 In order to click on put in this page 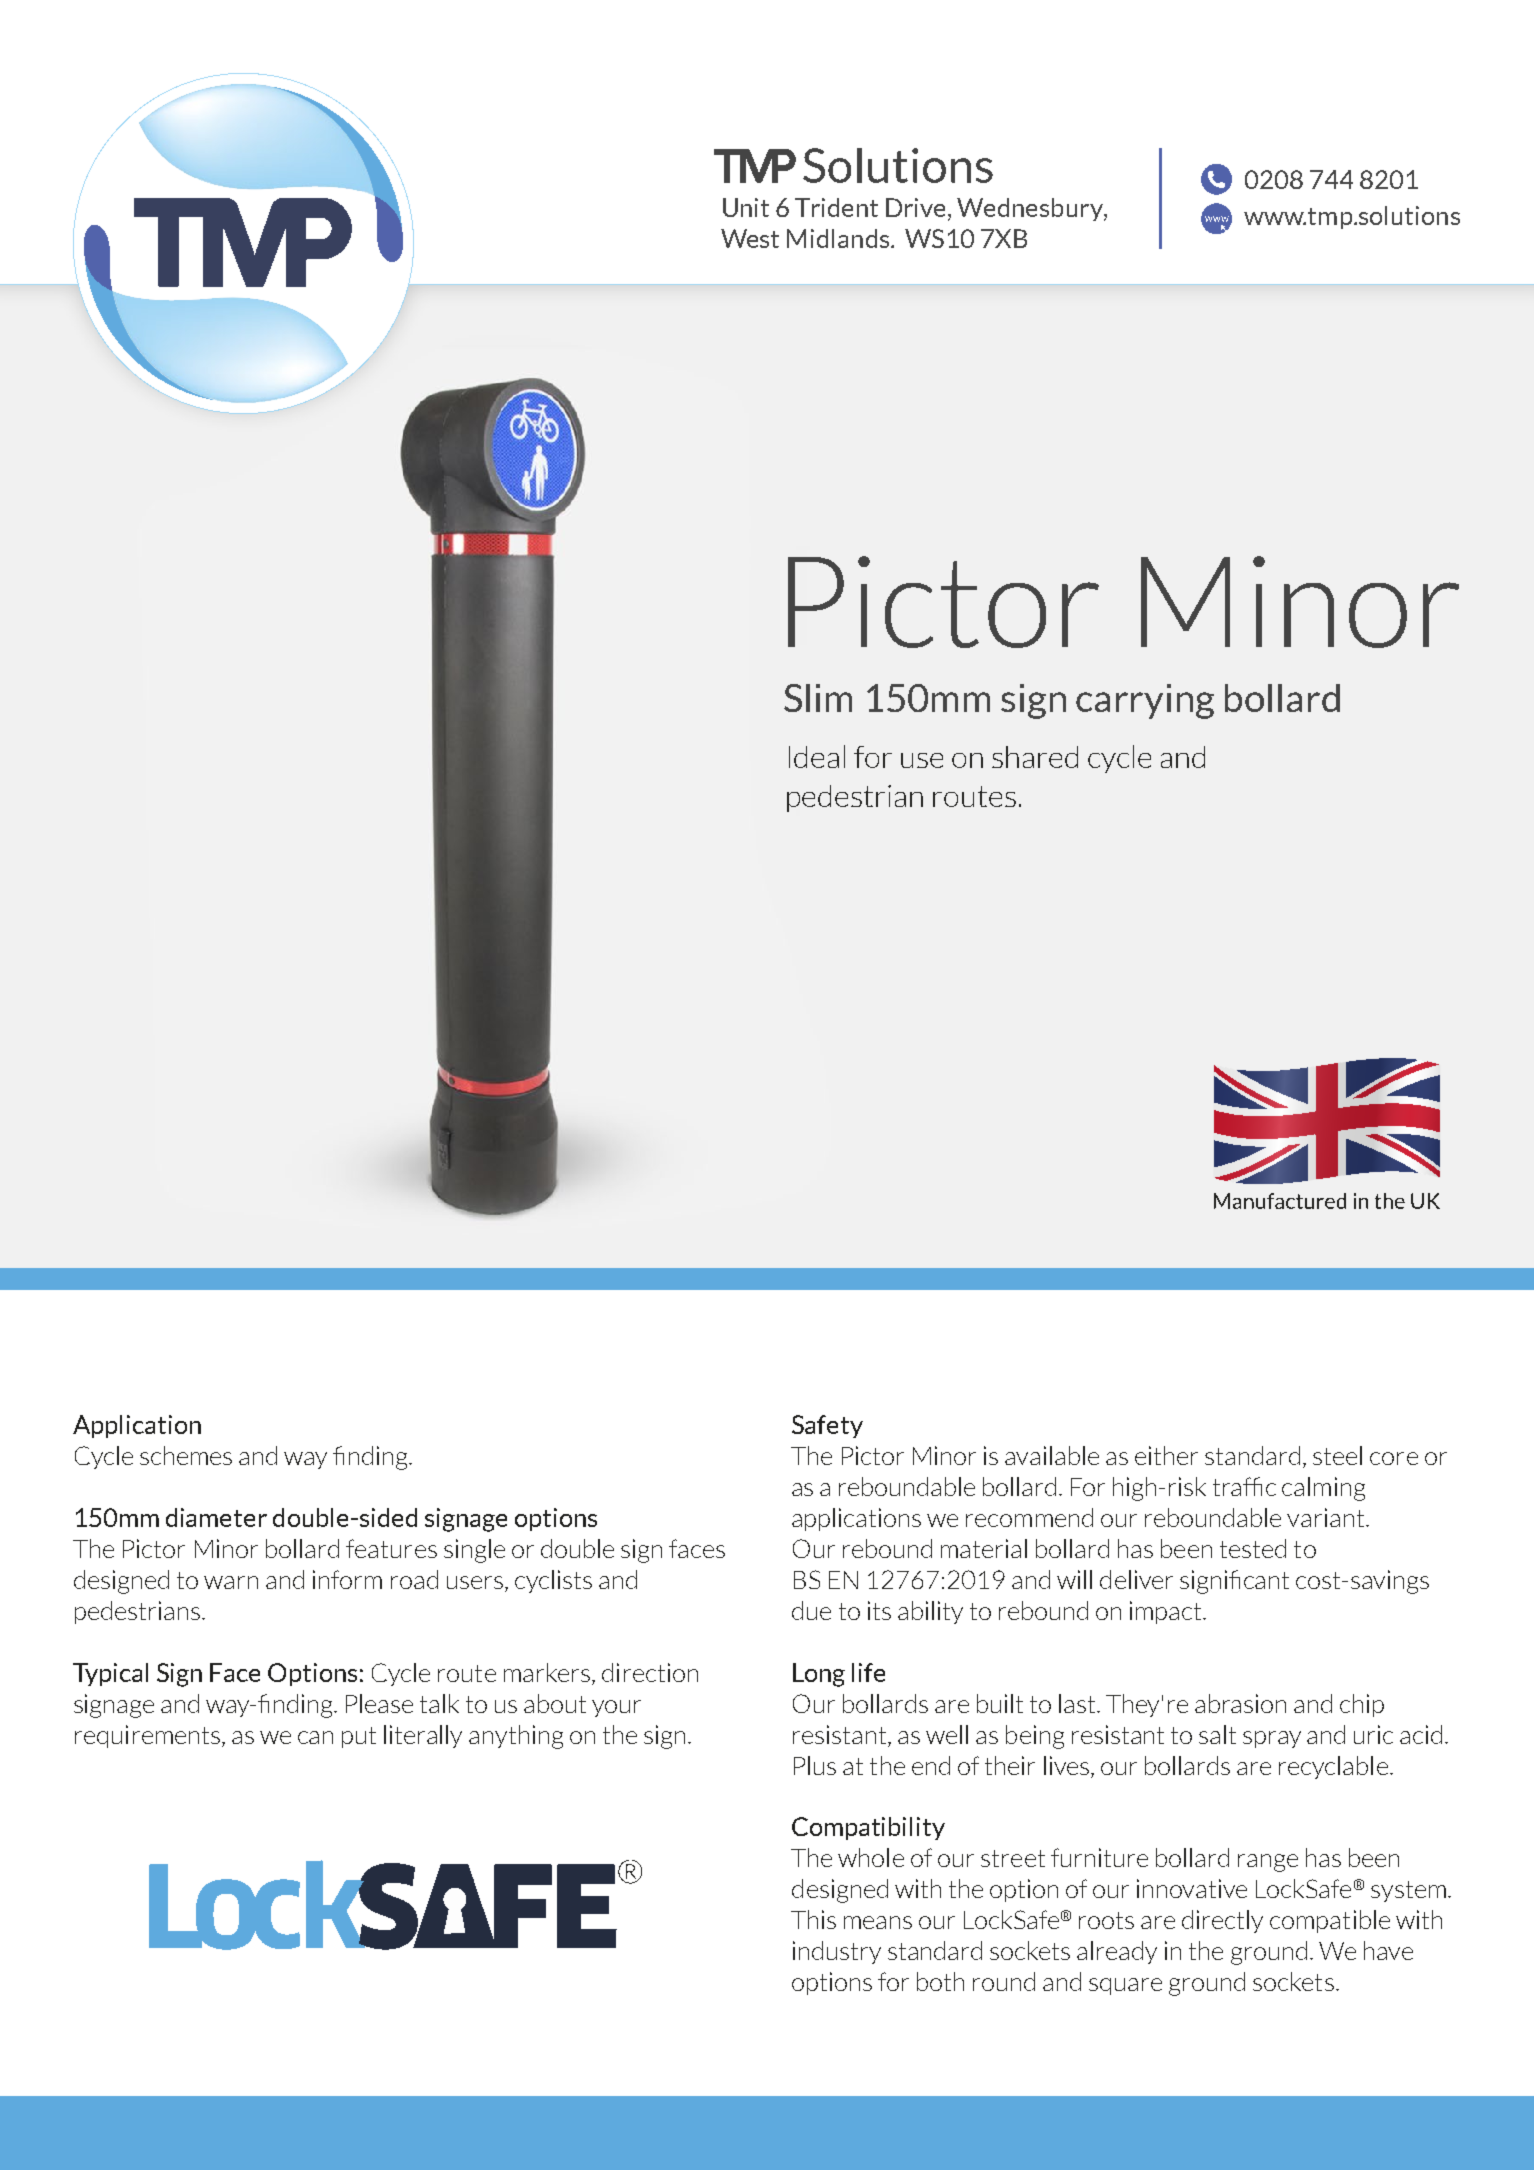, I will do `click(359, 1737)`.
